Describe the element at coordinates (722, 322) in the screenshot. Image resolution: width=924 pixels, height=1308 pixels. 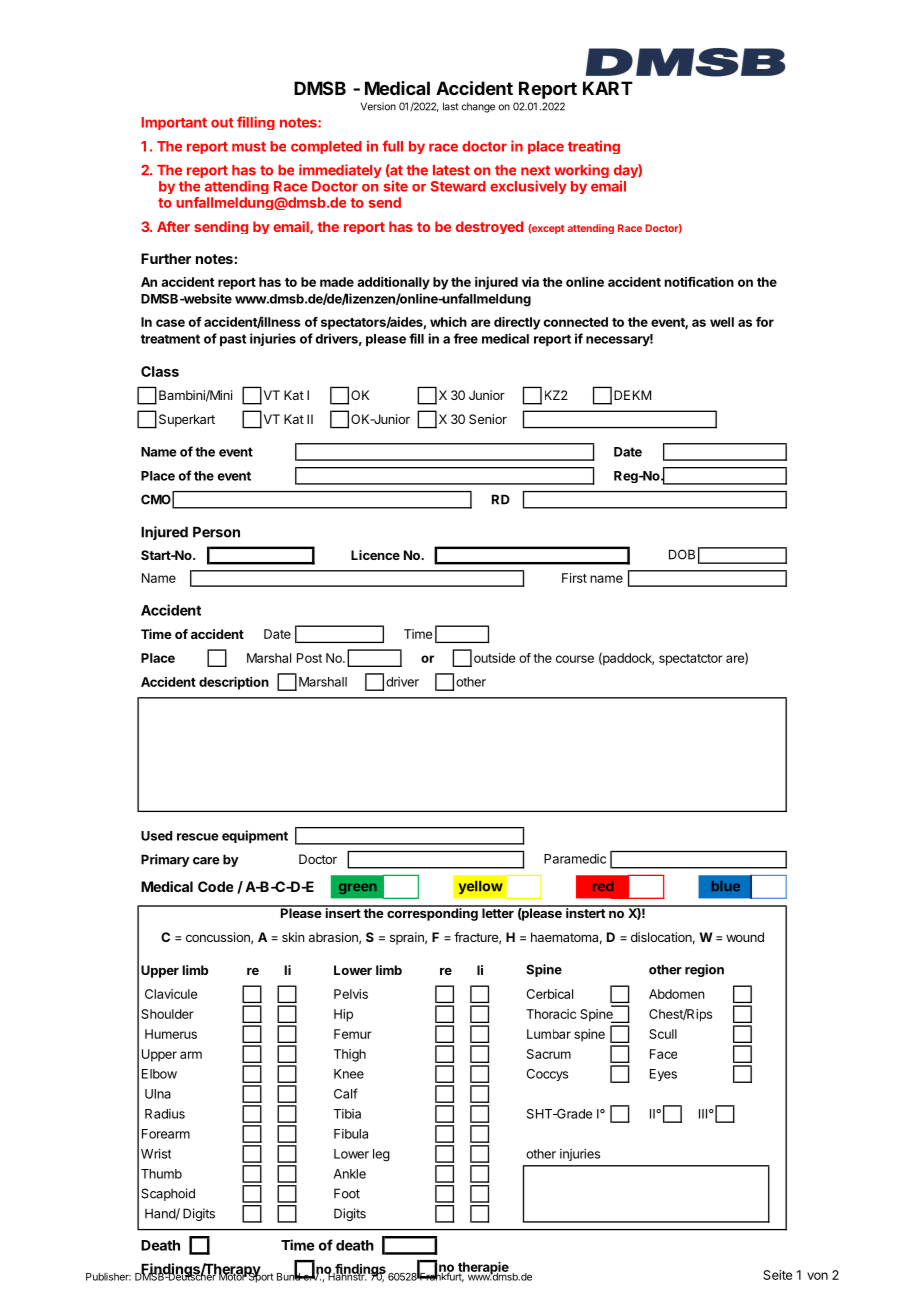
I see `well` at that location.
